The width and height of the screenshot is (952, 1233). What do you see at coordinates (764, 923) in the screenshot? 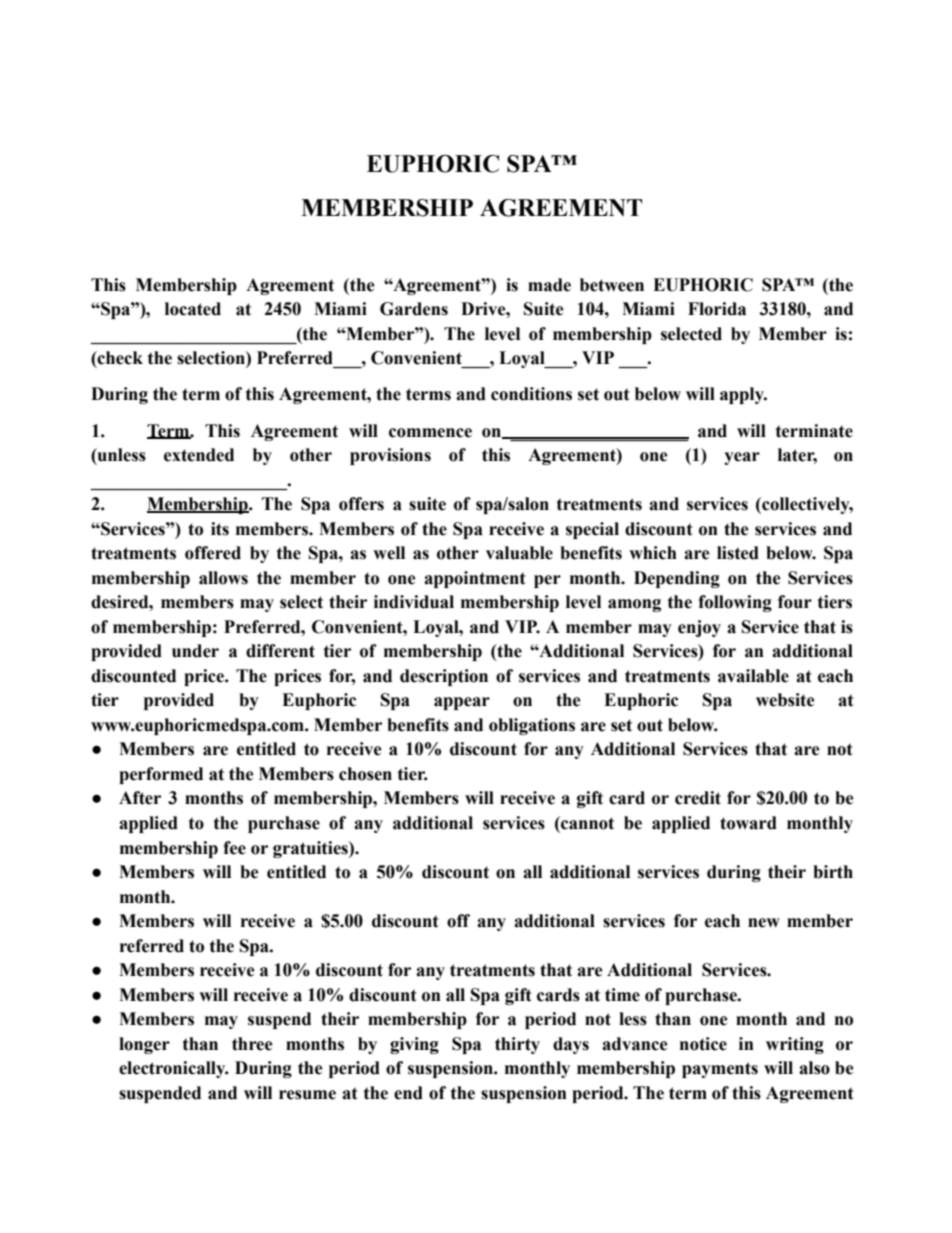
I see `new` at bounding box center [764, 923].
